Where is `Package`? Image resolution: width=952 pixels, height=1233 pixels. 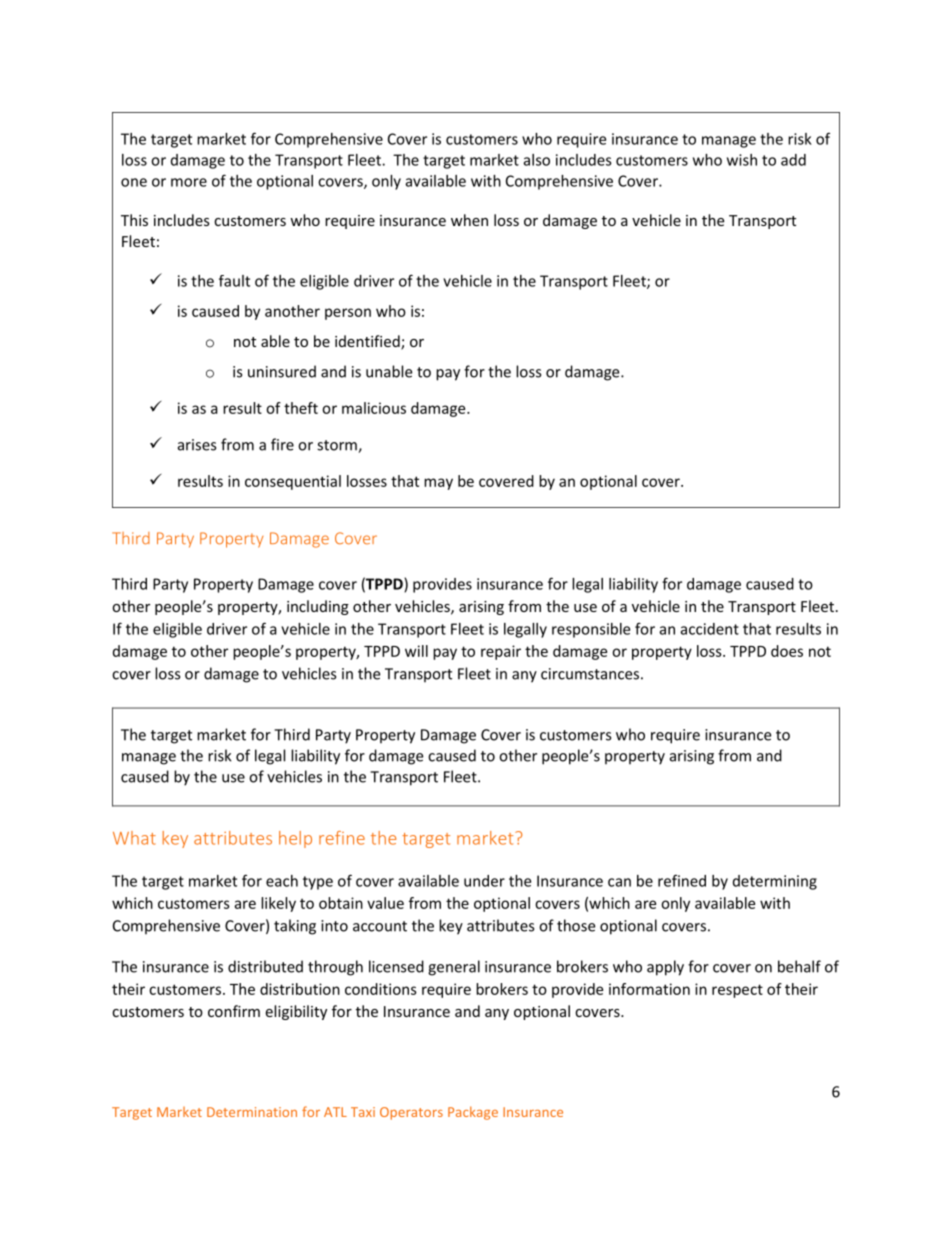 Package is located at coordinates (473, 1113).
